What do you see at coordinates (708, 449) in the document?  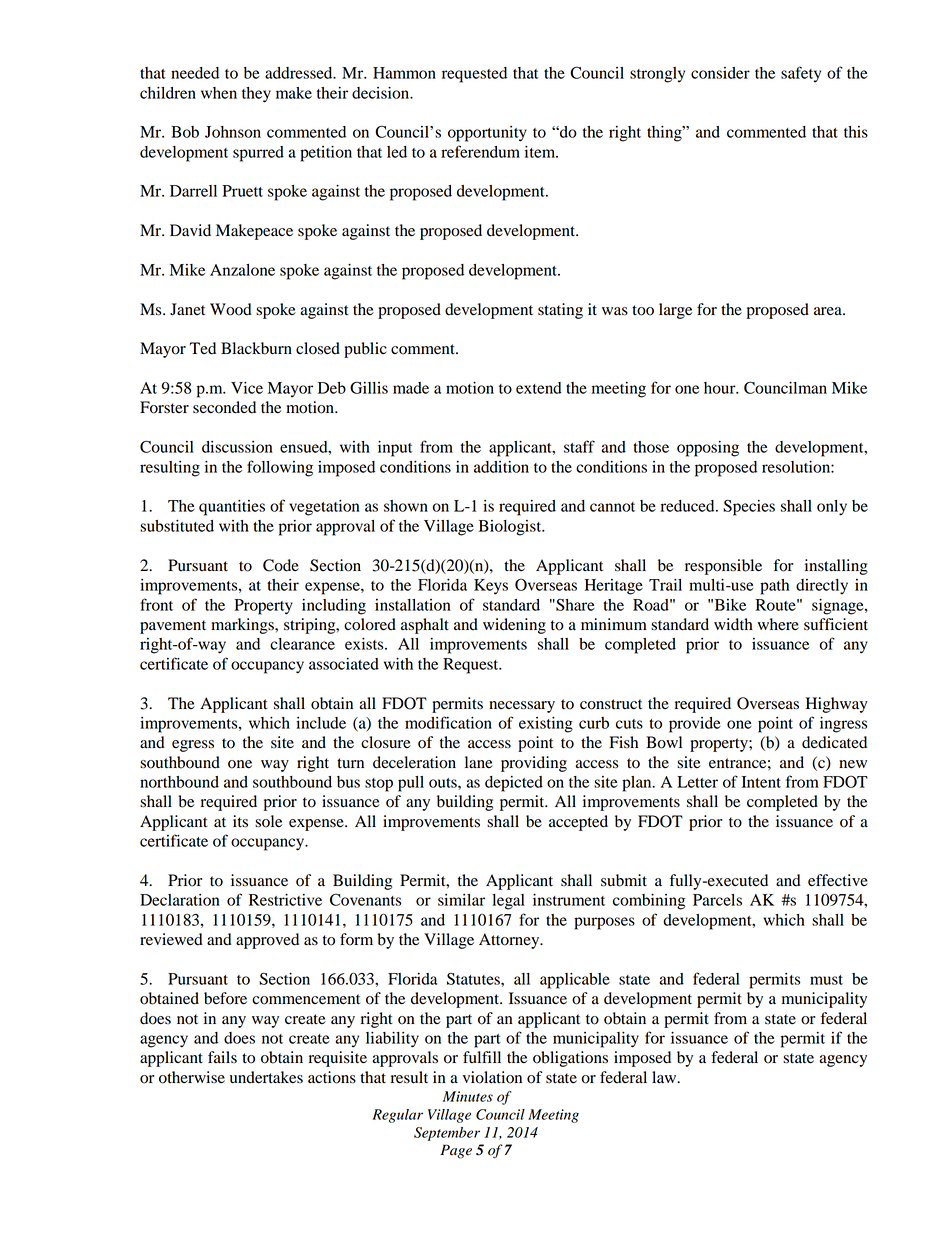 I see `opposing` at bounding box center [708, 449].
